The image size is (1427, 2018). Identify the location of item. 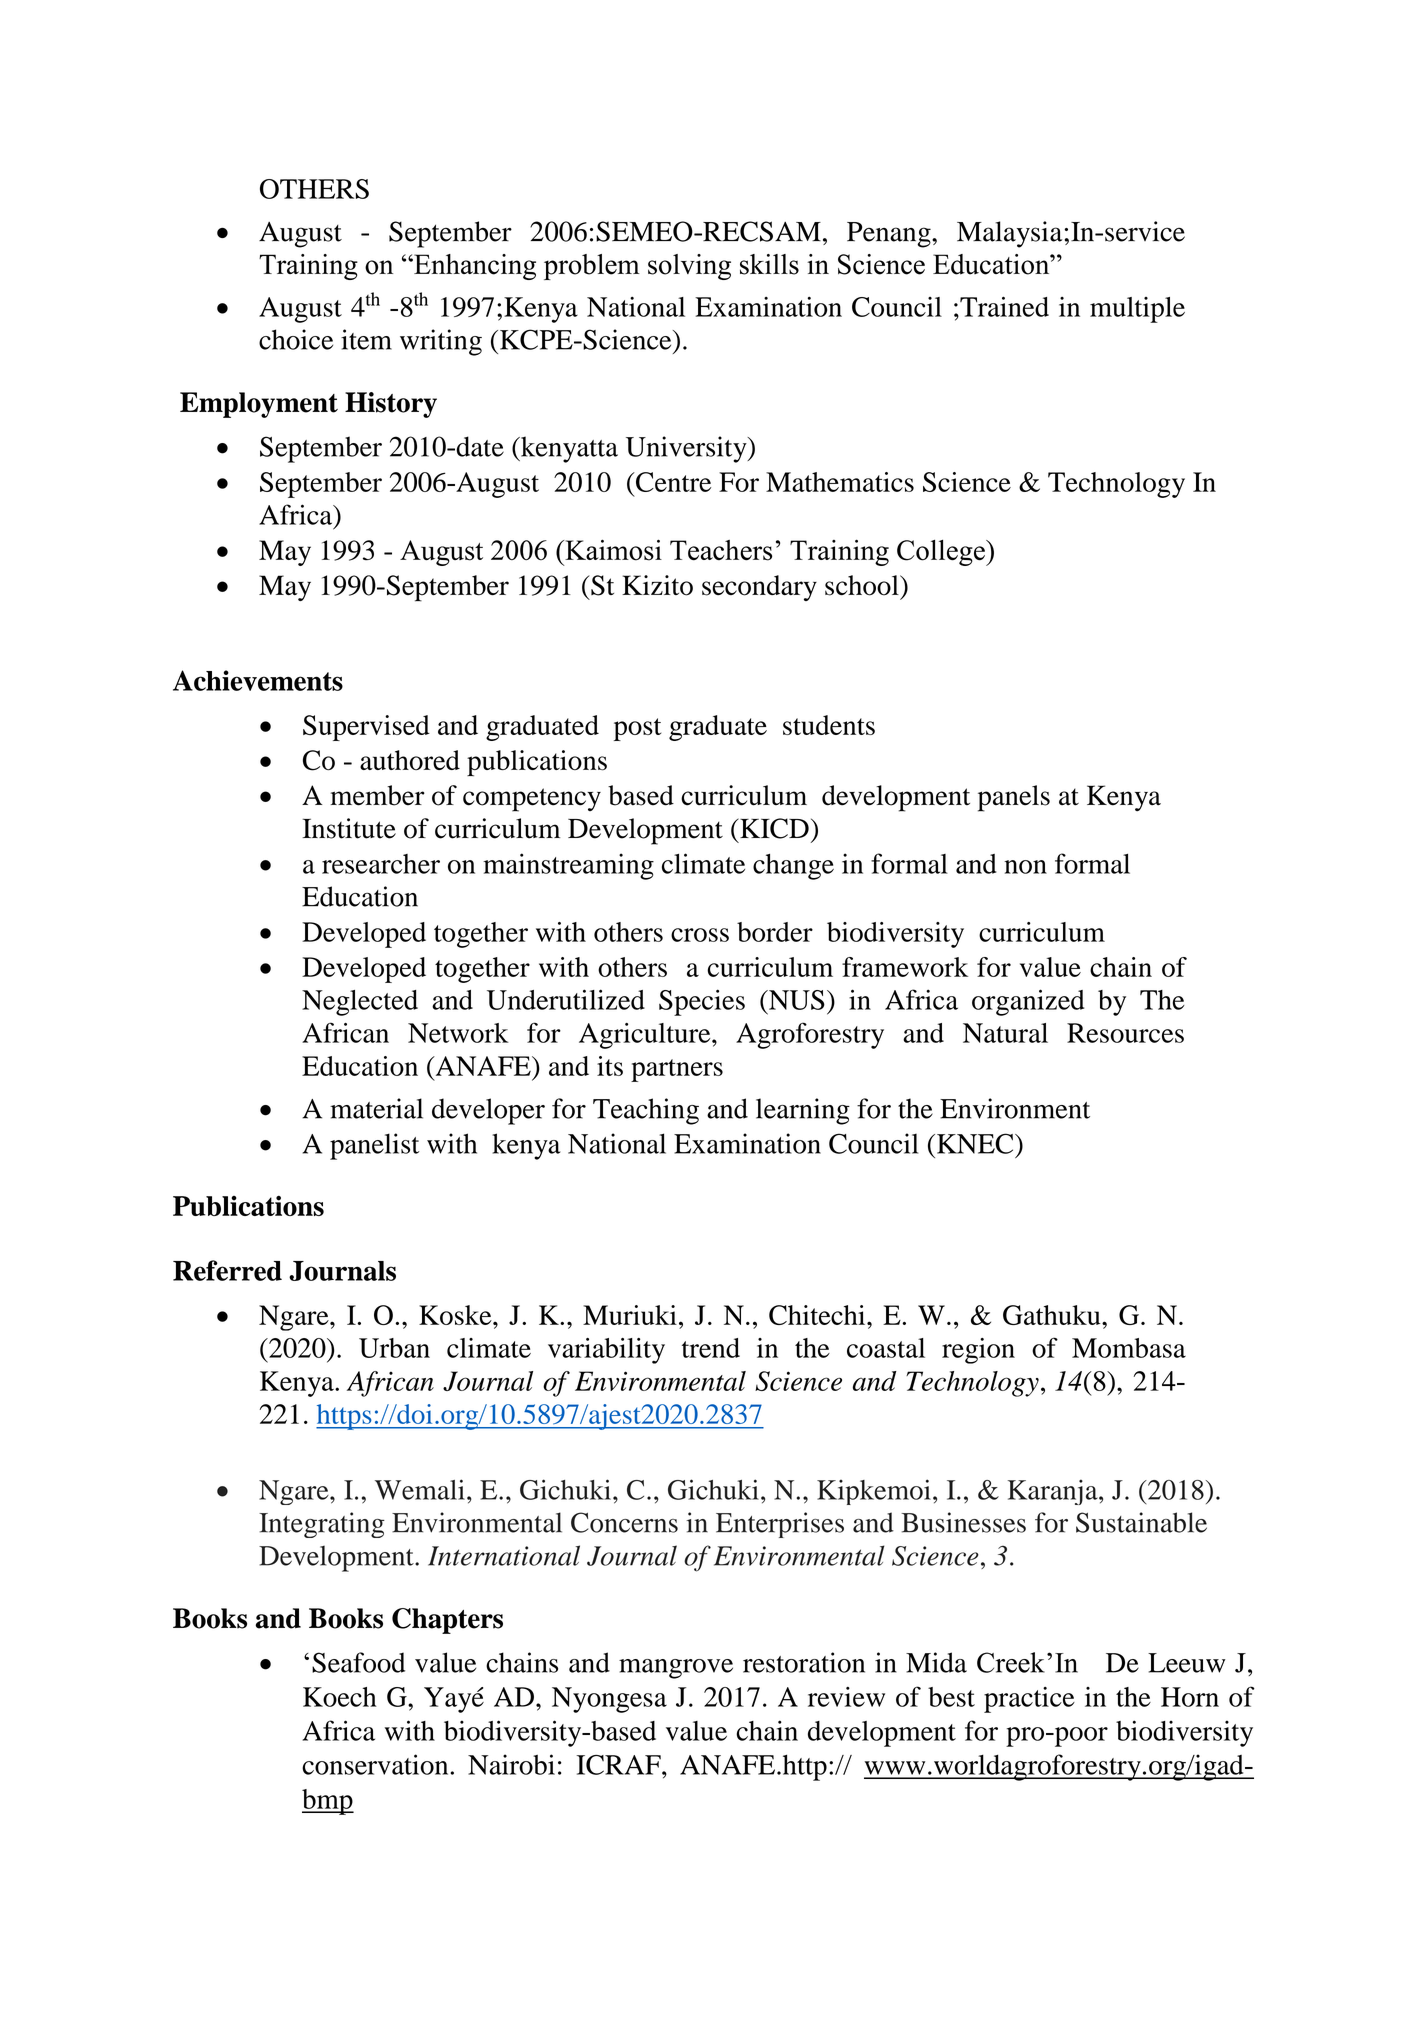
(366, 339).
